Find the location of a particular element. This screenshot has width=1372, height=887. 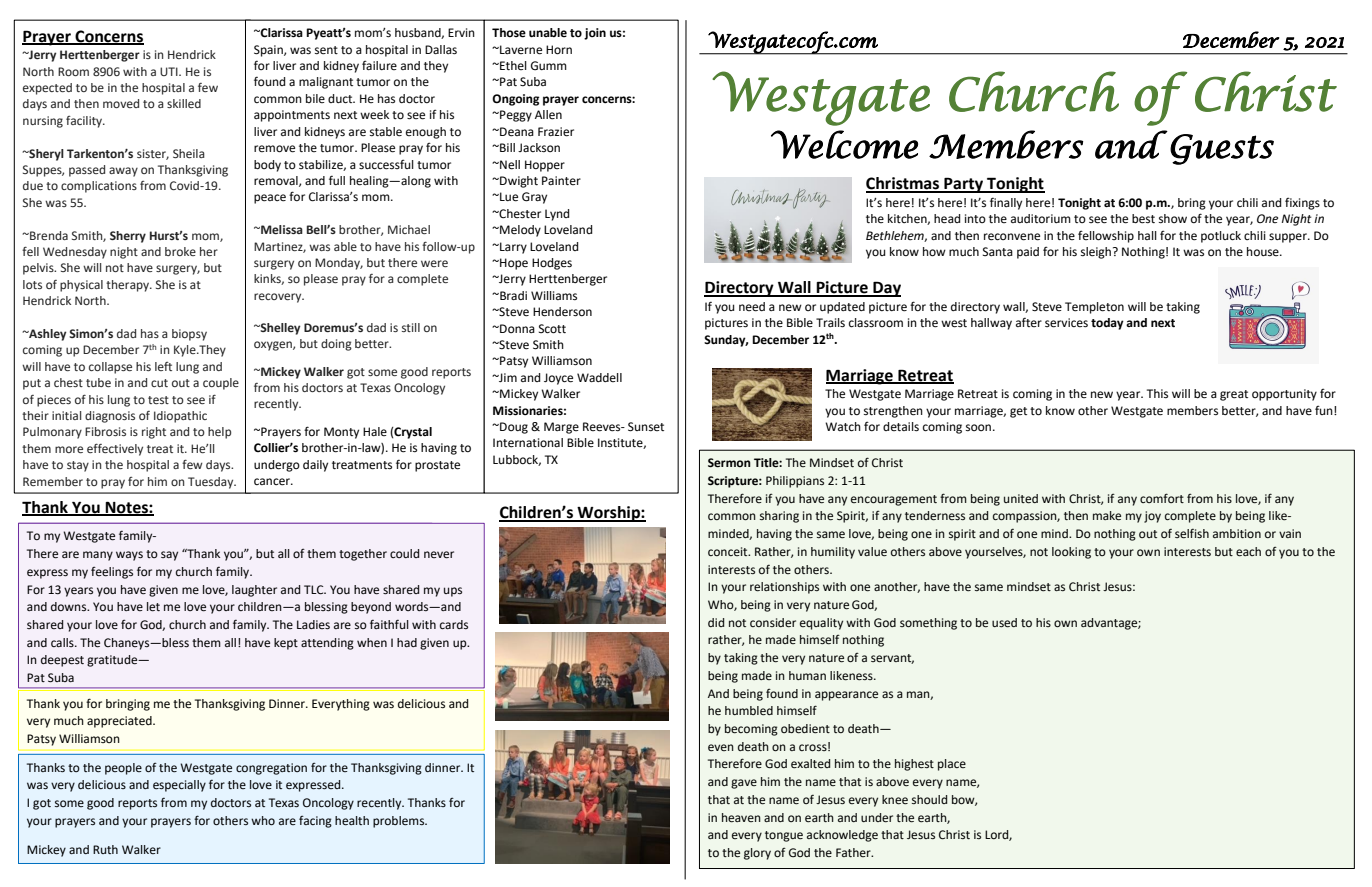

Ruth is located at coordinates (105, 849).
